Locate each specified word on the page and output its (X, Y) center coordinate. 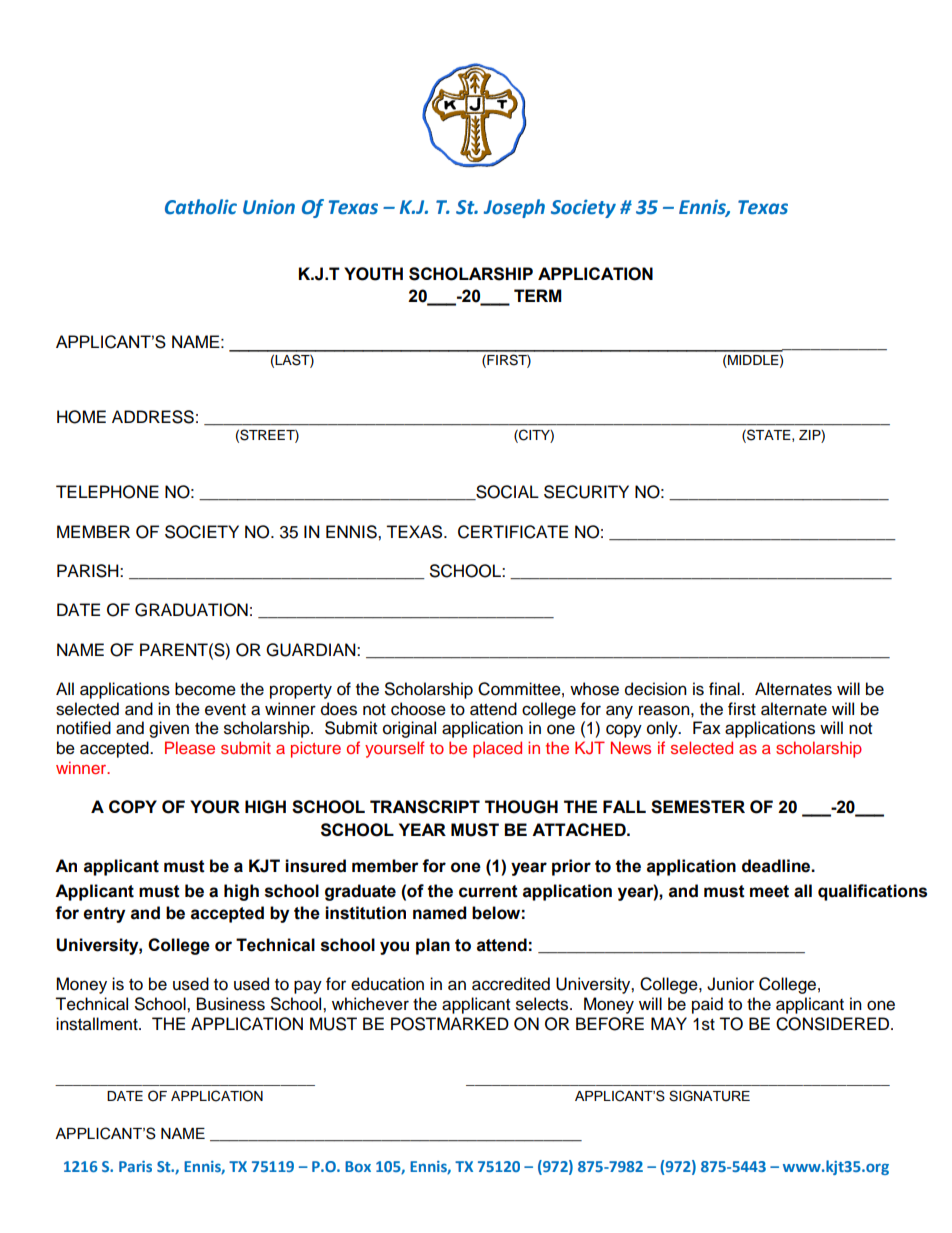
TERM (538, 295)
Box (358, 1166)
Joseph (514, 208)
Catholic (201, 207)
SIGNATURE (709, 1096)
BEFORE (610, 1024)
